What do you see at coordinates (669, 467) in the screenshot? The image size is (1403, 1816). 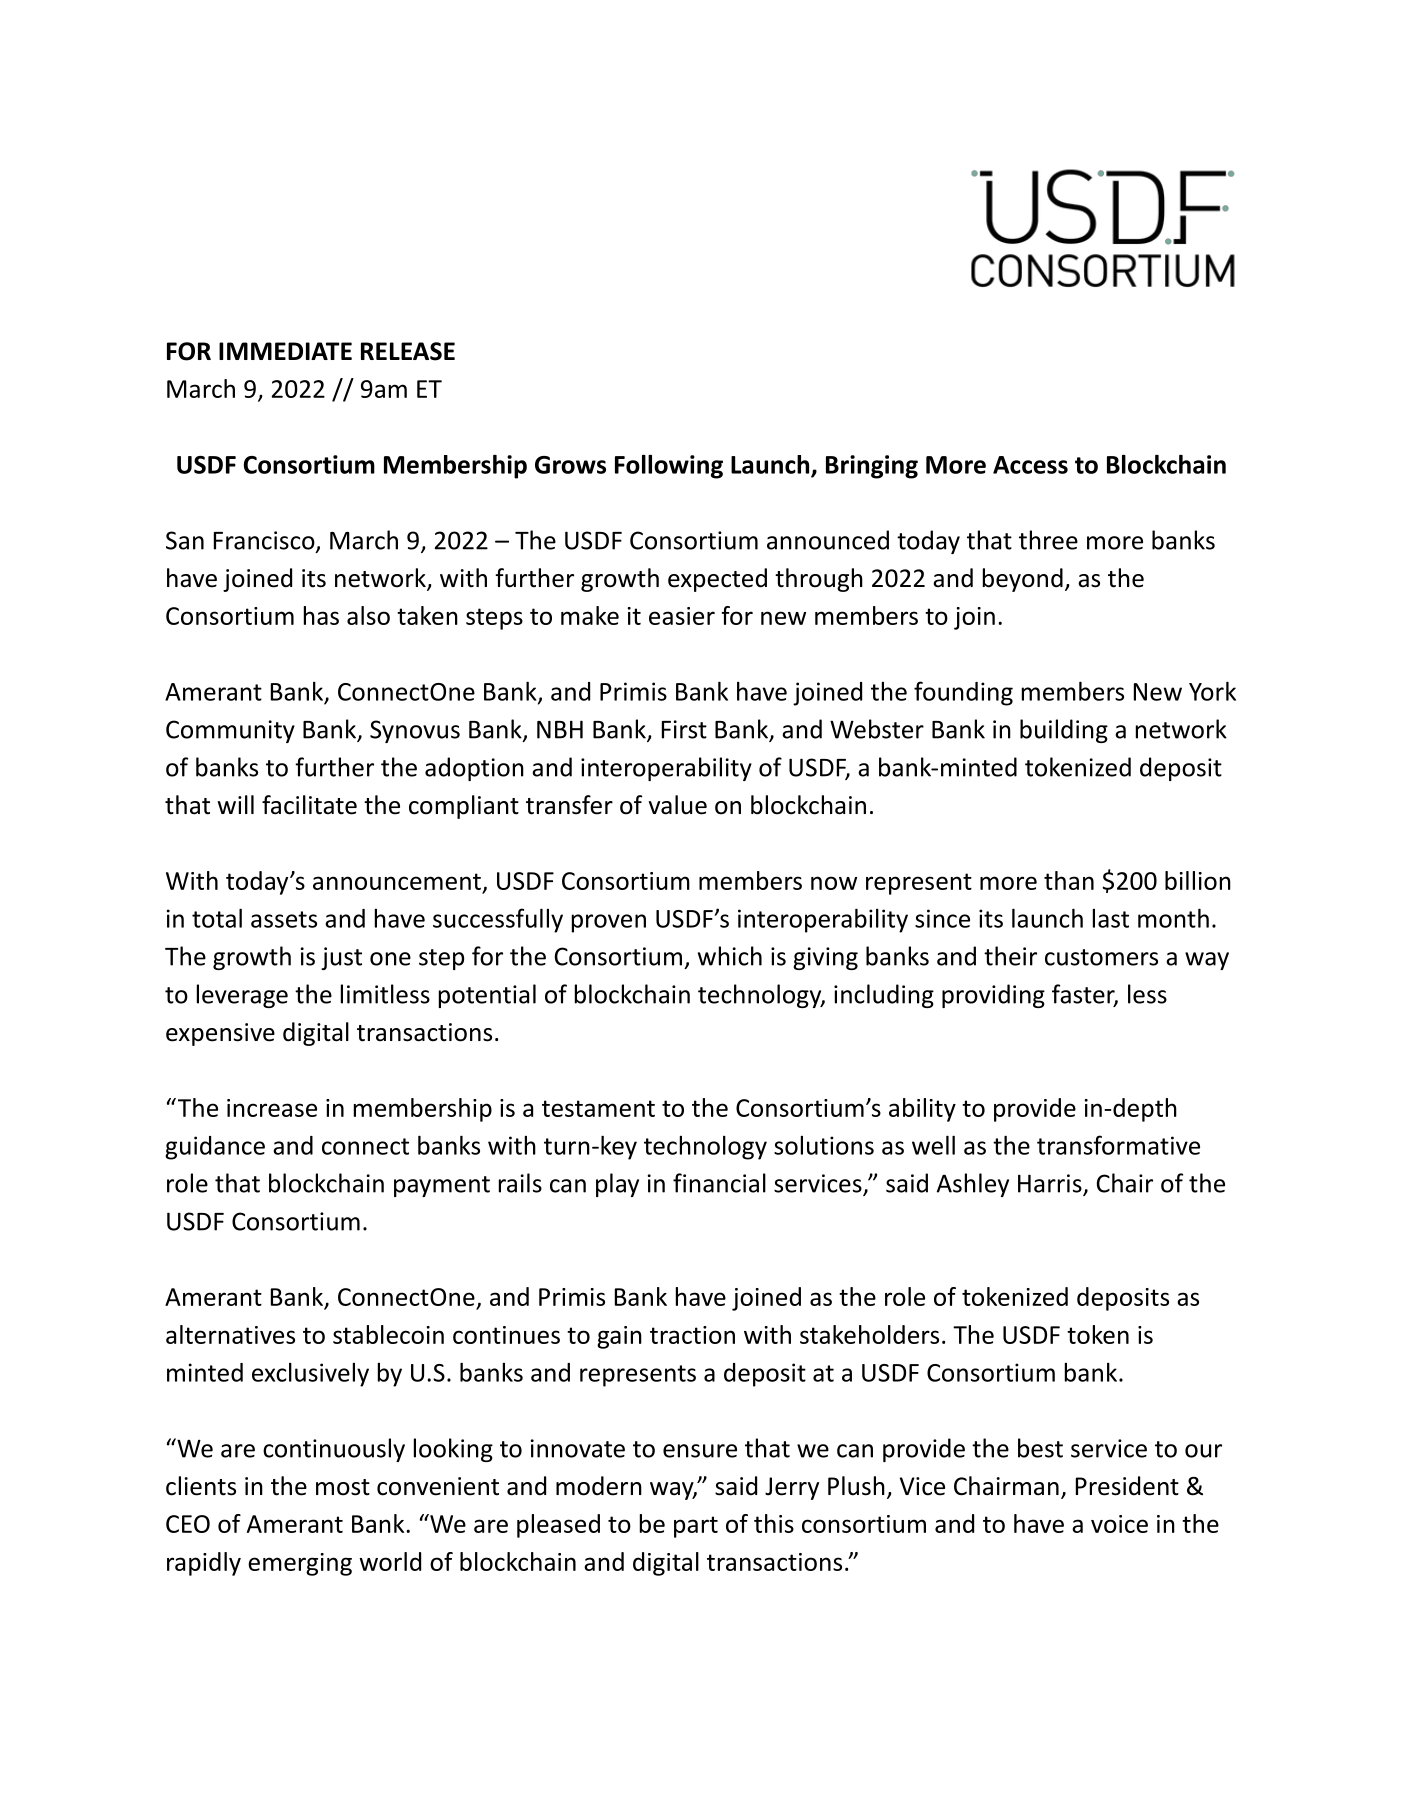 I see `Following` at bounding box center [669, 467].
